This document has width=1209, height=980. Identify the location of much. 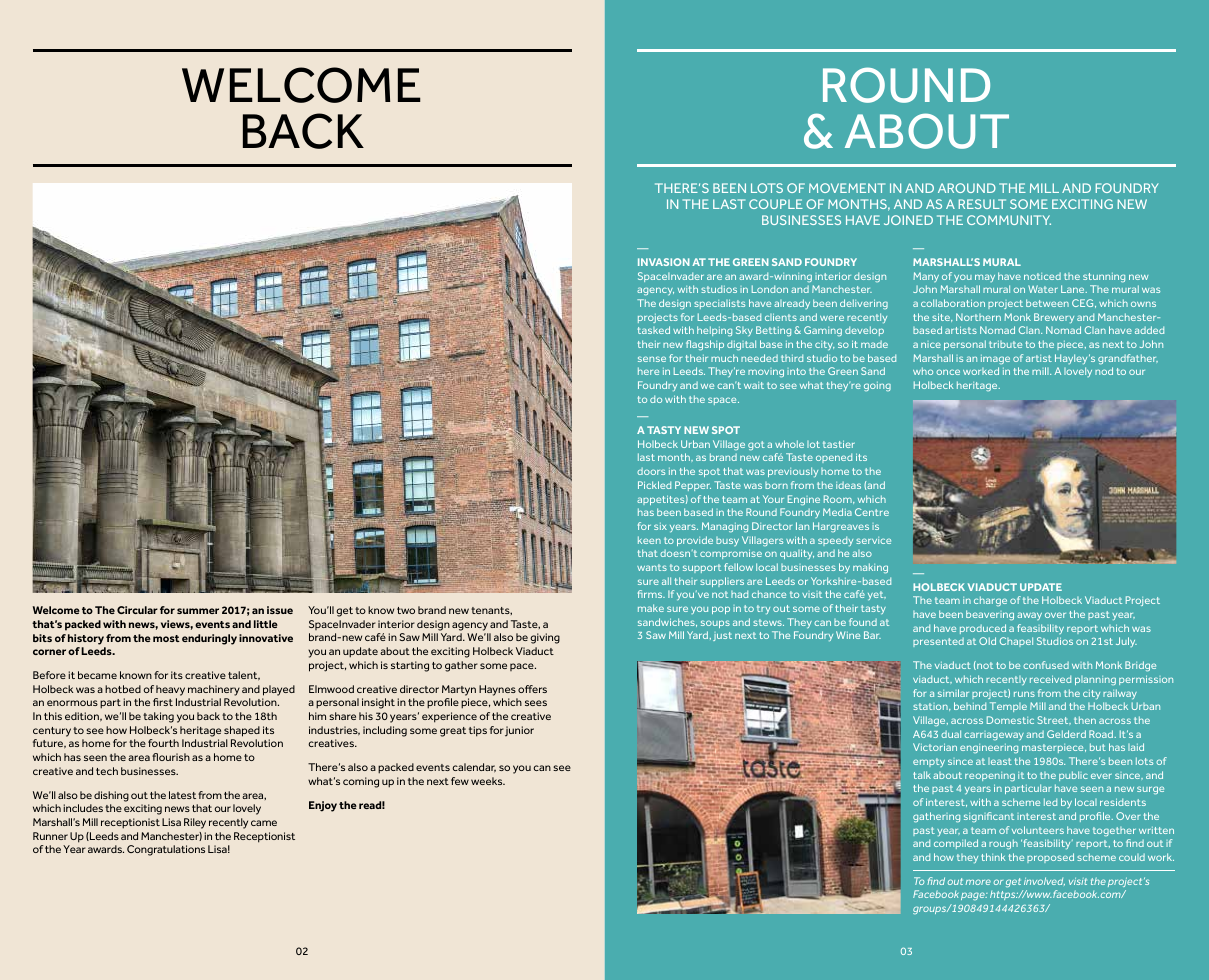
(724, 358).
